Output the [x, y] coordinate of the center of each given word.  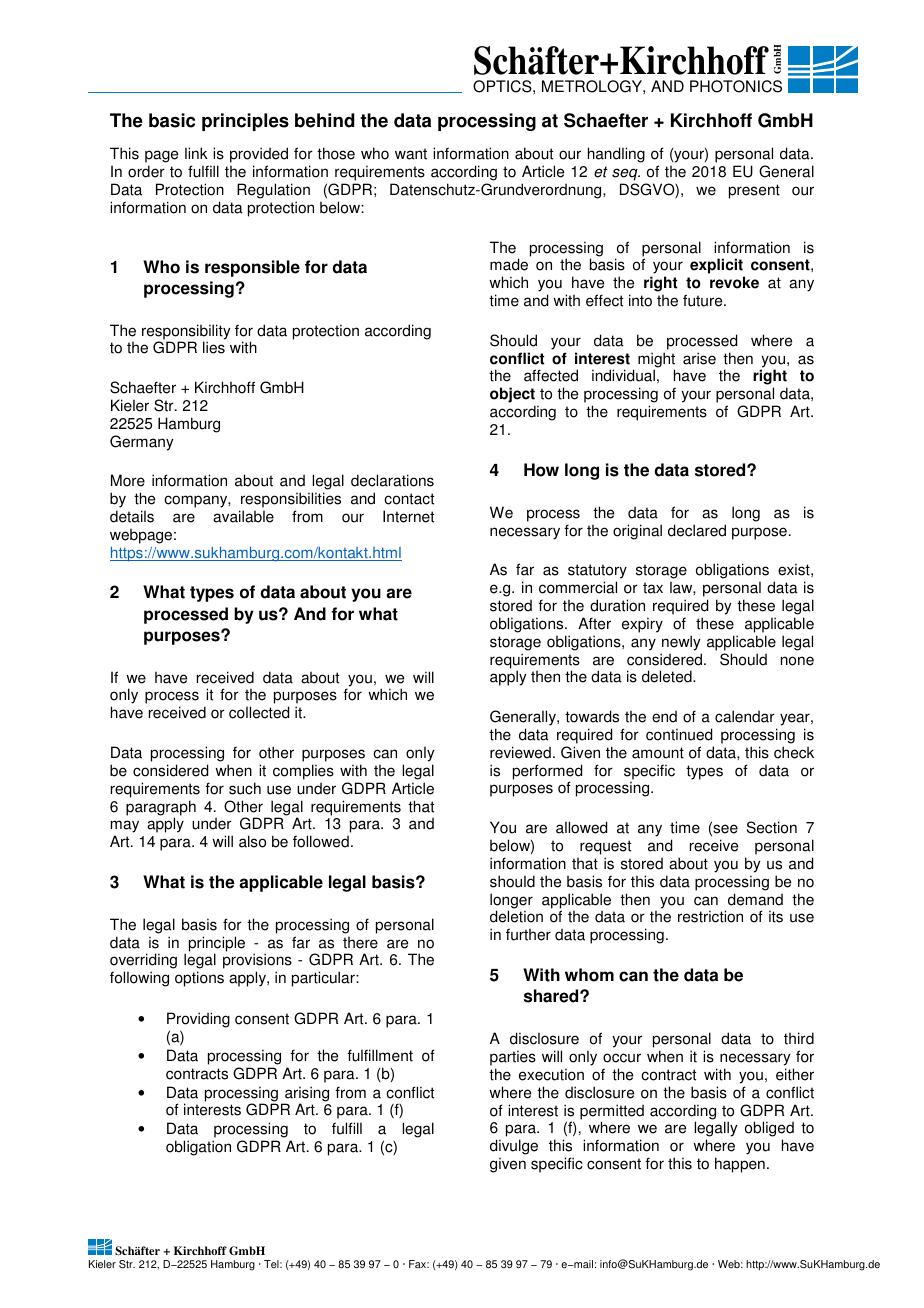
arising [306, 1095]
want [411, 154]
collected [259, 712]
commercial [578, 587]
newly [681, 643]
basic [172, 120]
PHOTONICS [736, 86]
